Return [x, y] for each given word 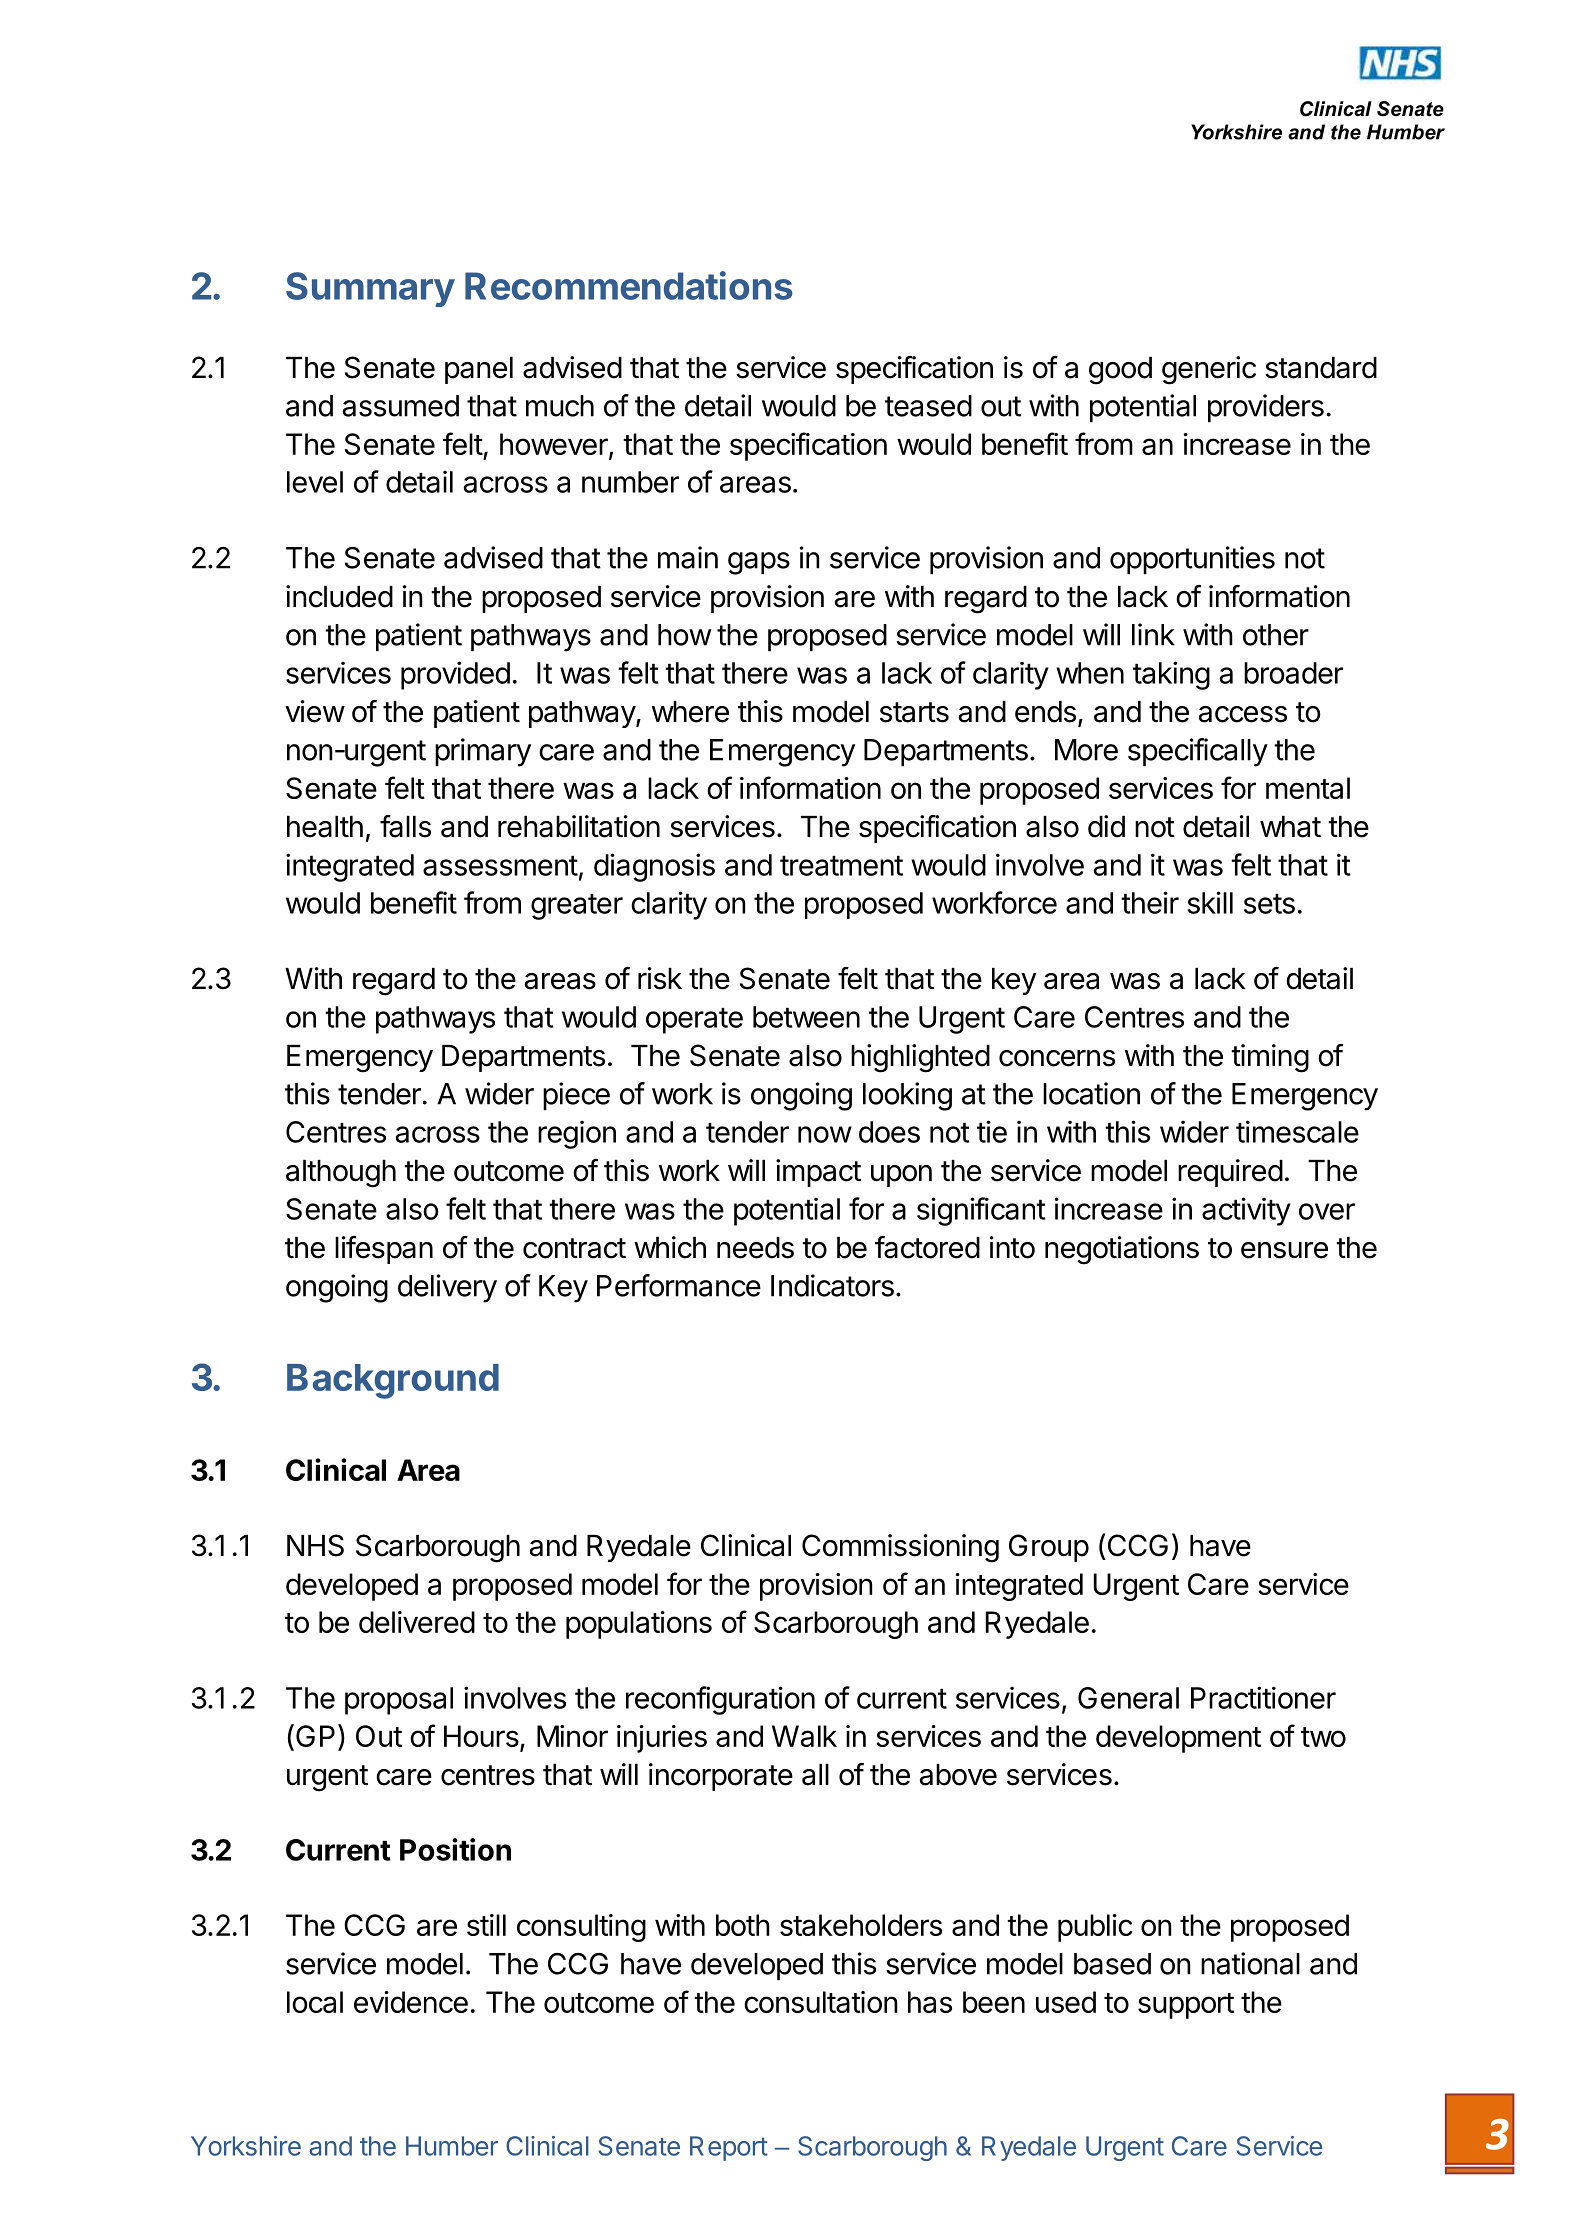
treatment [841, 866]
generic [1209, 370]
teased [928, 406]
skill [1210, 902]
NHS [315, 1545]
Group [1049, 1548]
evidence [411, 2002]
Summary [370, 289]
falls [405, 826]
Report [729, 2148]
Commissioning [900, 1548]
